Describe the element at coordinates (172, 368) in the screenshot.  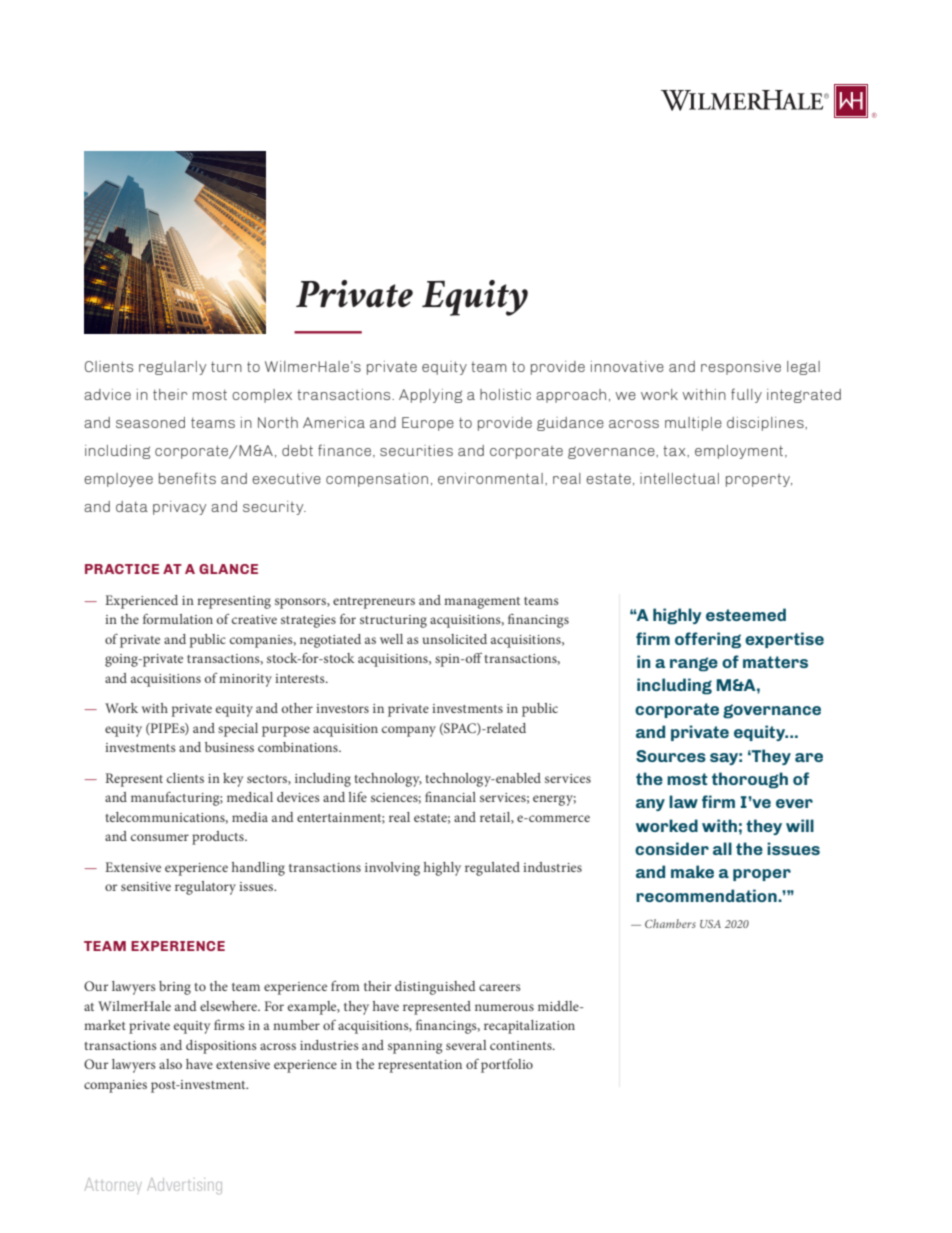
I see `regularly` at that location.
